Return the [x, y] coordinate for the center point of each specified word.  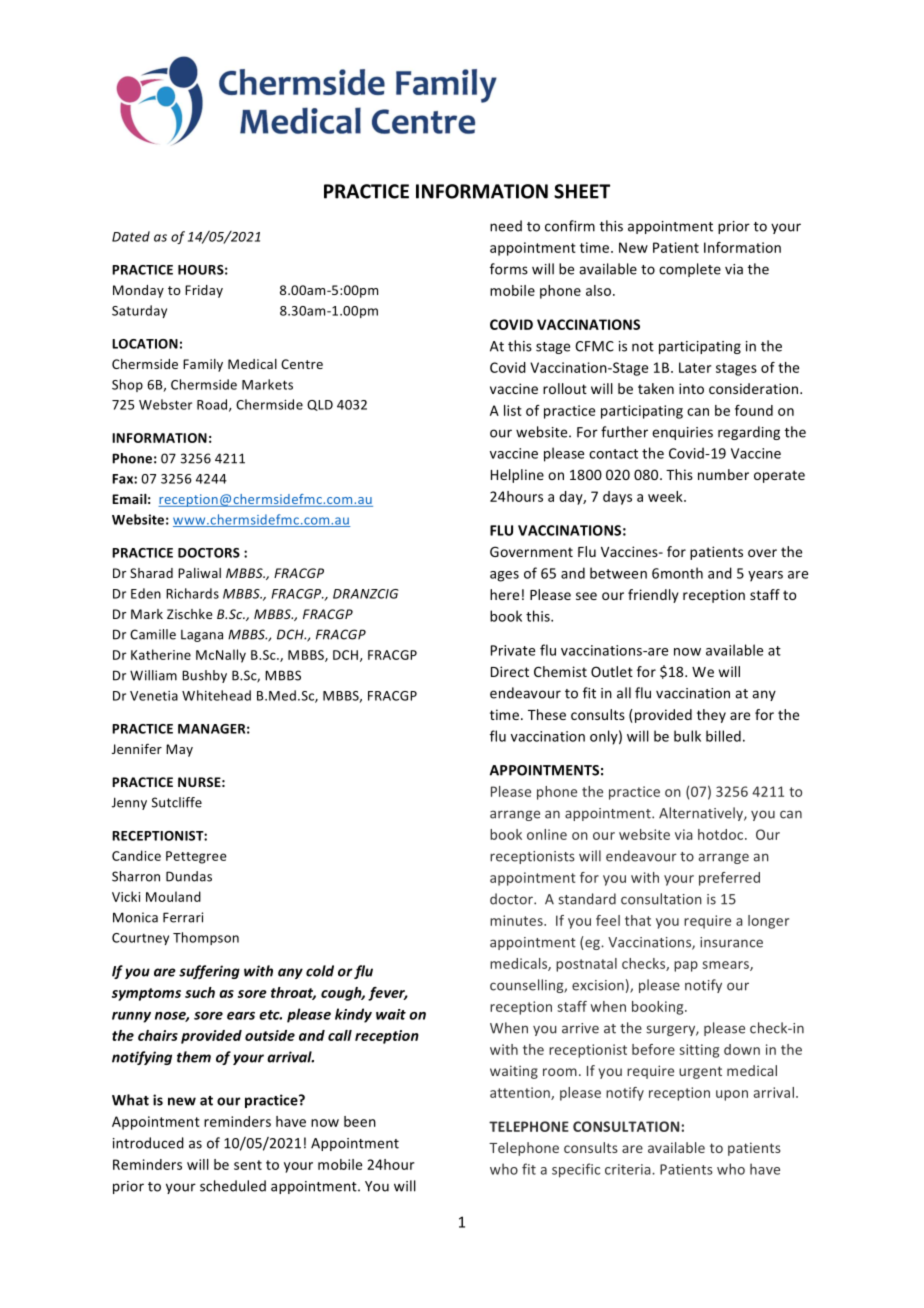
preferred [729, 879]
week [666, 496]
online [547, 834]
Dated [131, 236]
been [360, 1121]
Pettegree [196, 857]
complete [690, 270]
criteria [629, 1169]
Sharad [151, 573]
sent [248, 1165]
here [504, 594]
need [506, 226]
